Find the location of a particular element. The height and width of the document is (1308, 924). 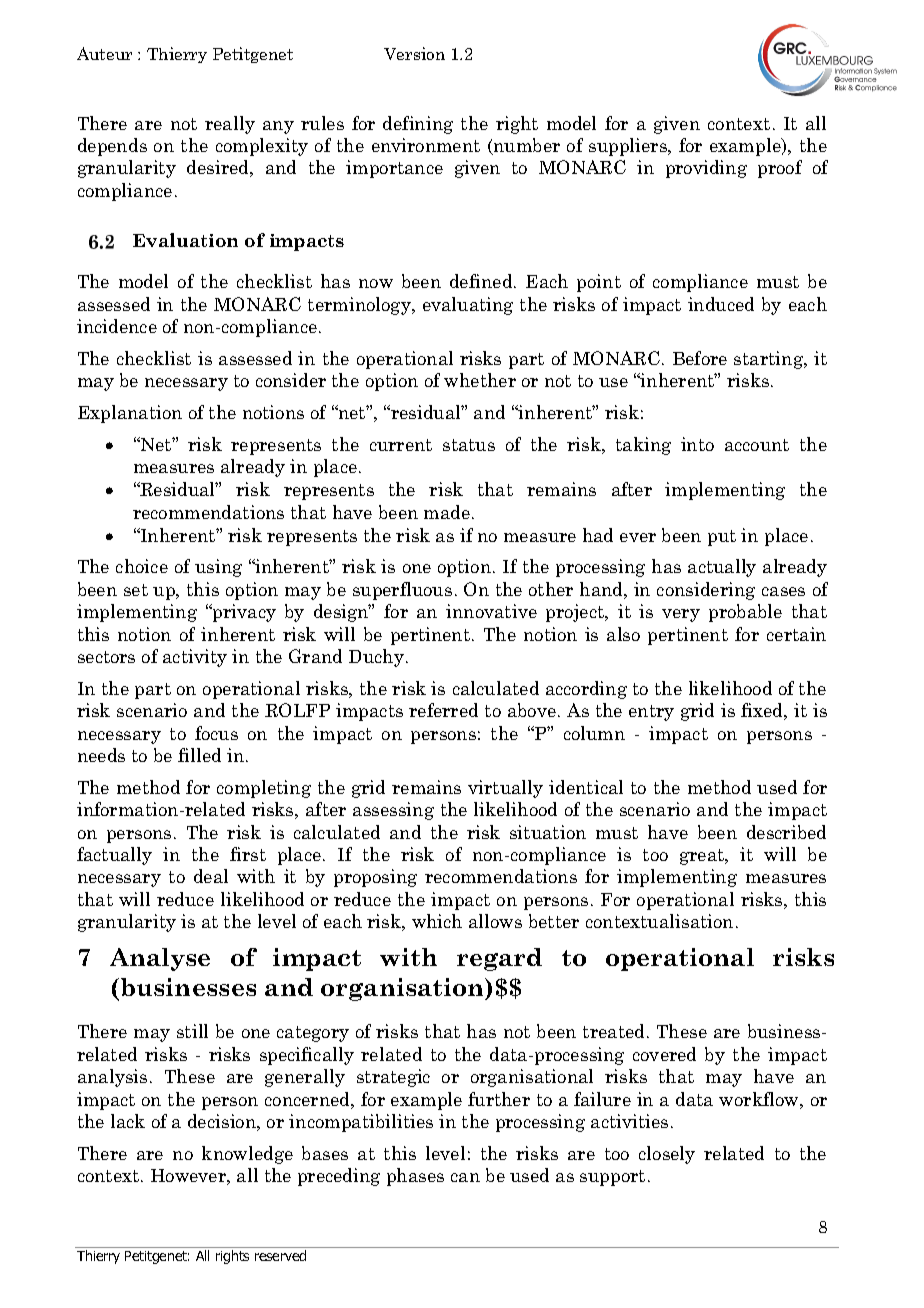

defining is located at coordinates (418, 125).
